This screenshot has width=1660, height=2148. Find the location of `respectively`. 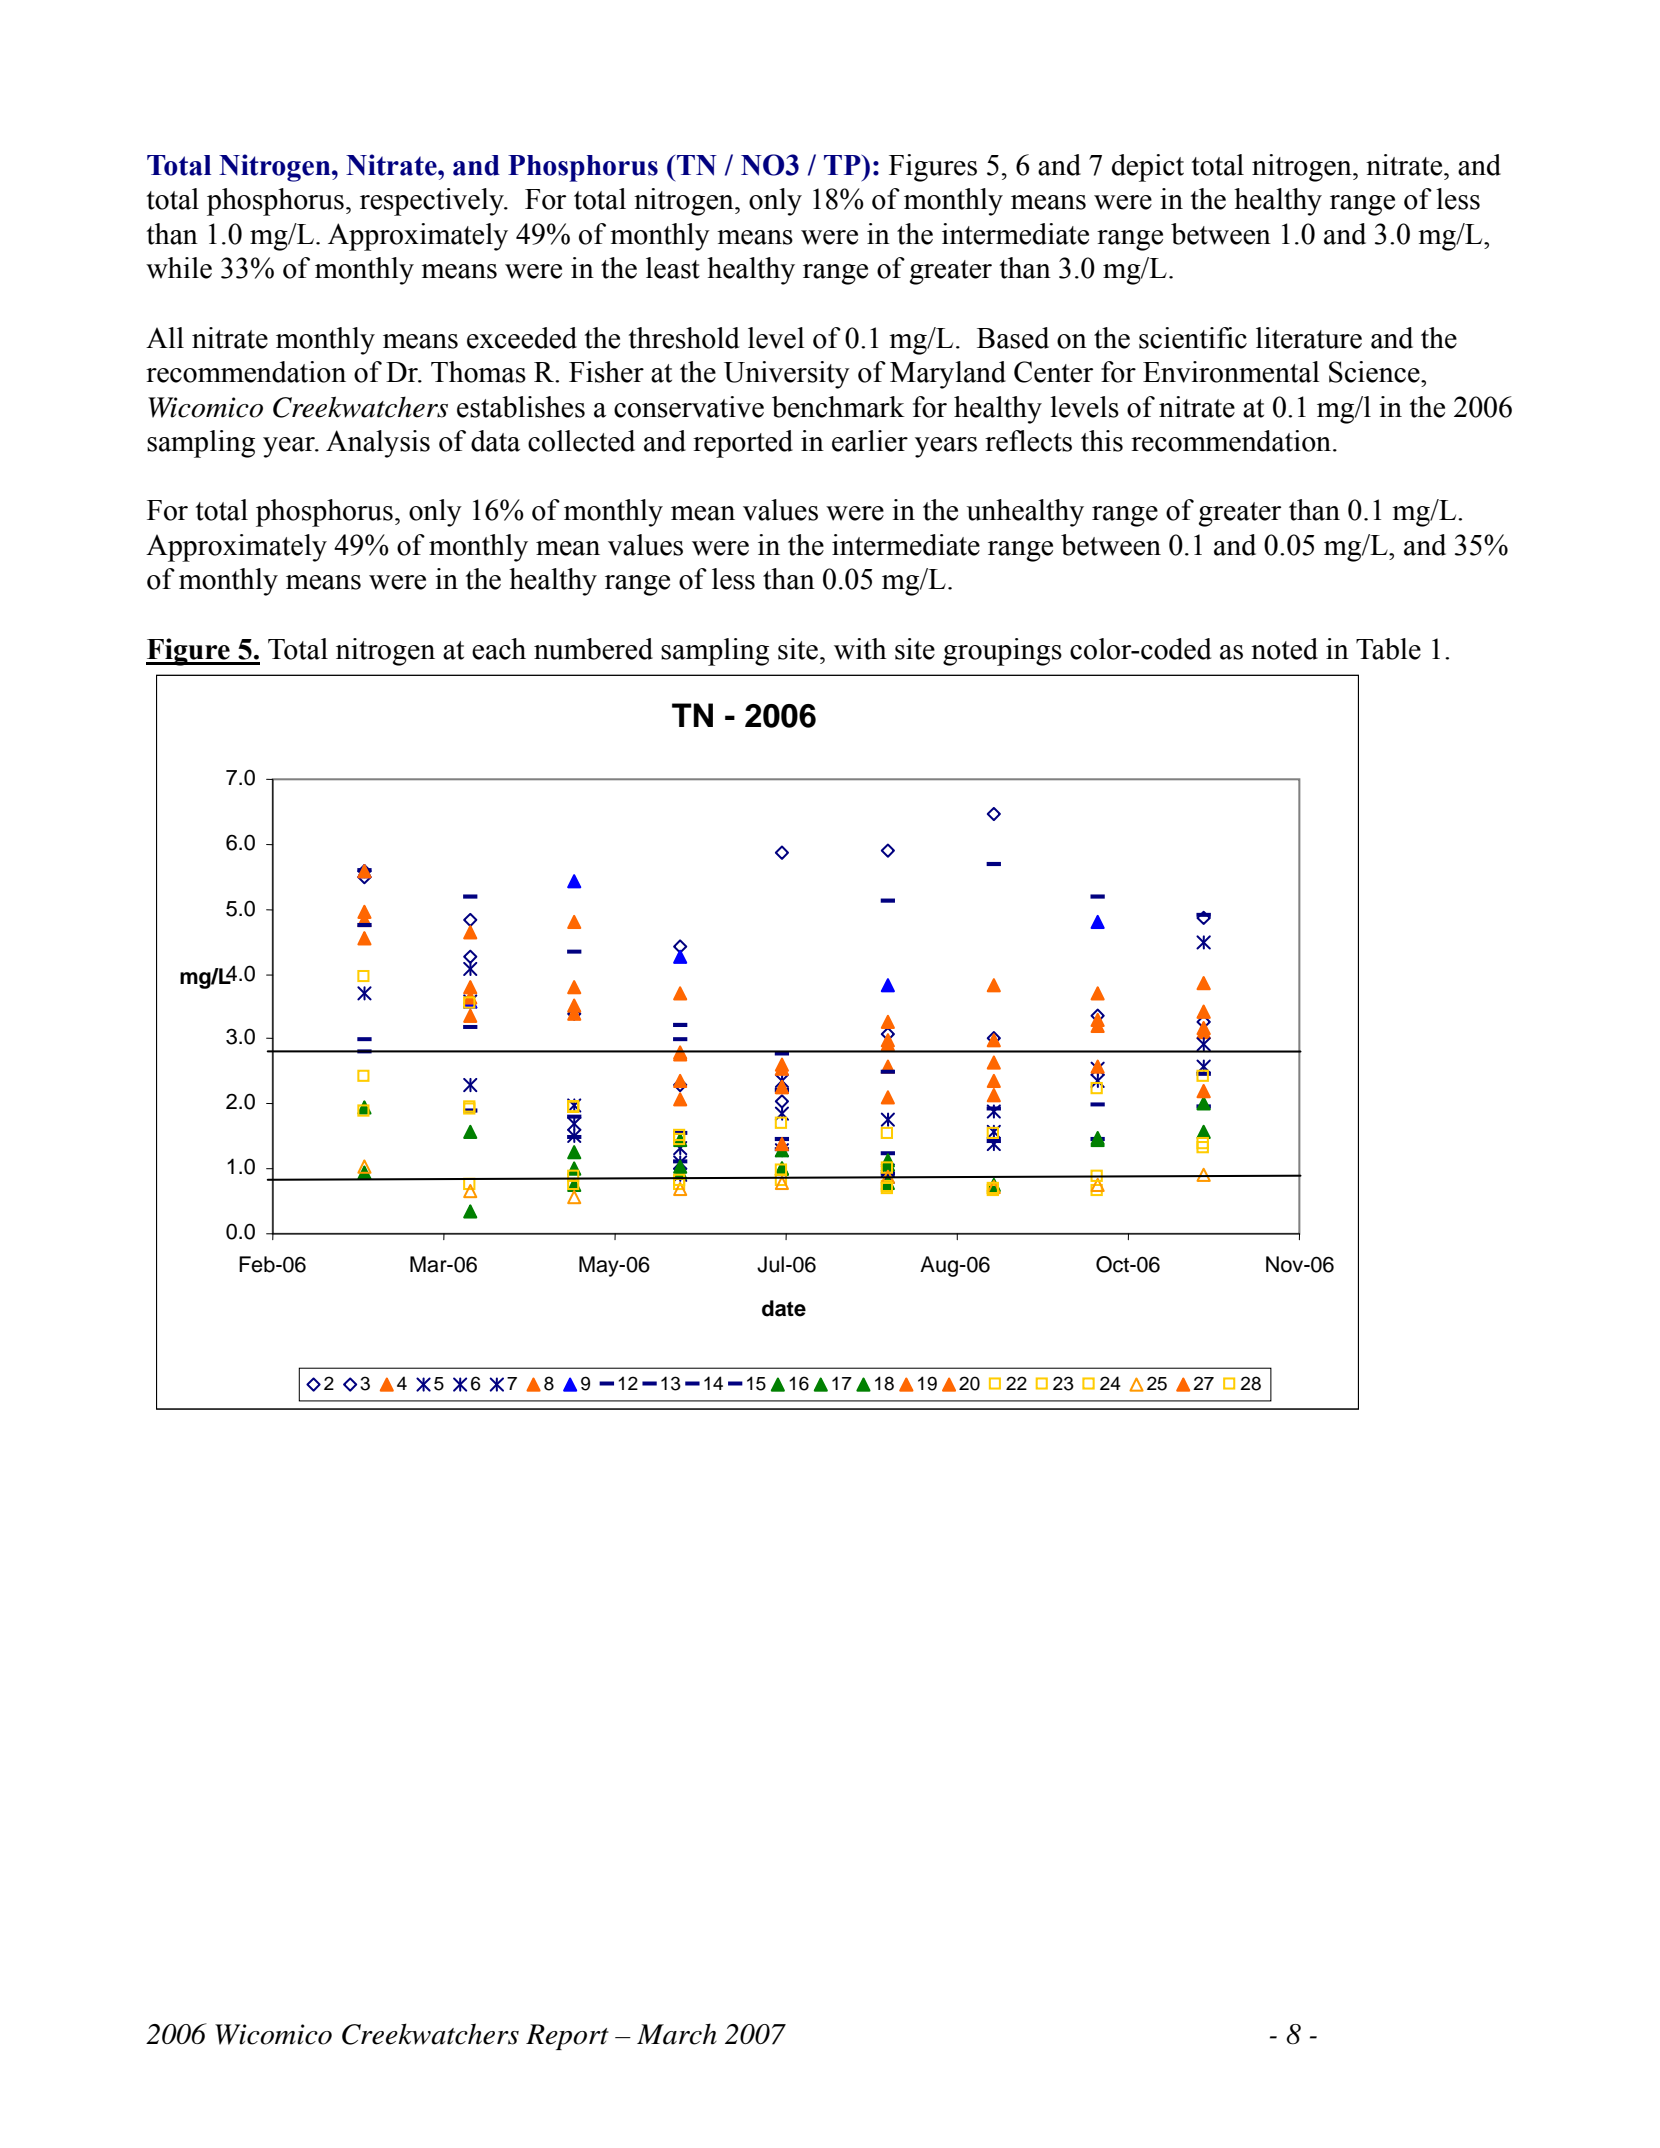

respectively is located at coordinates (433, 202).
